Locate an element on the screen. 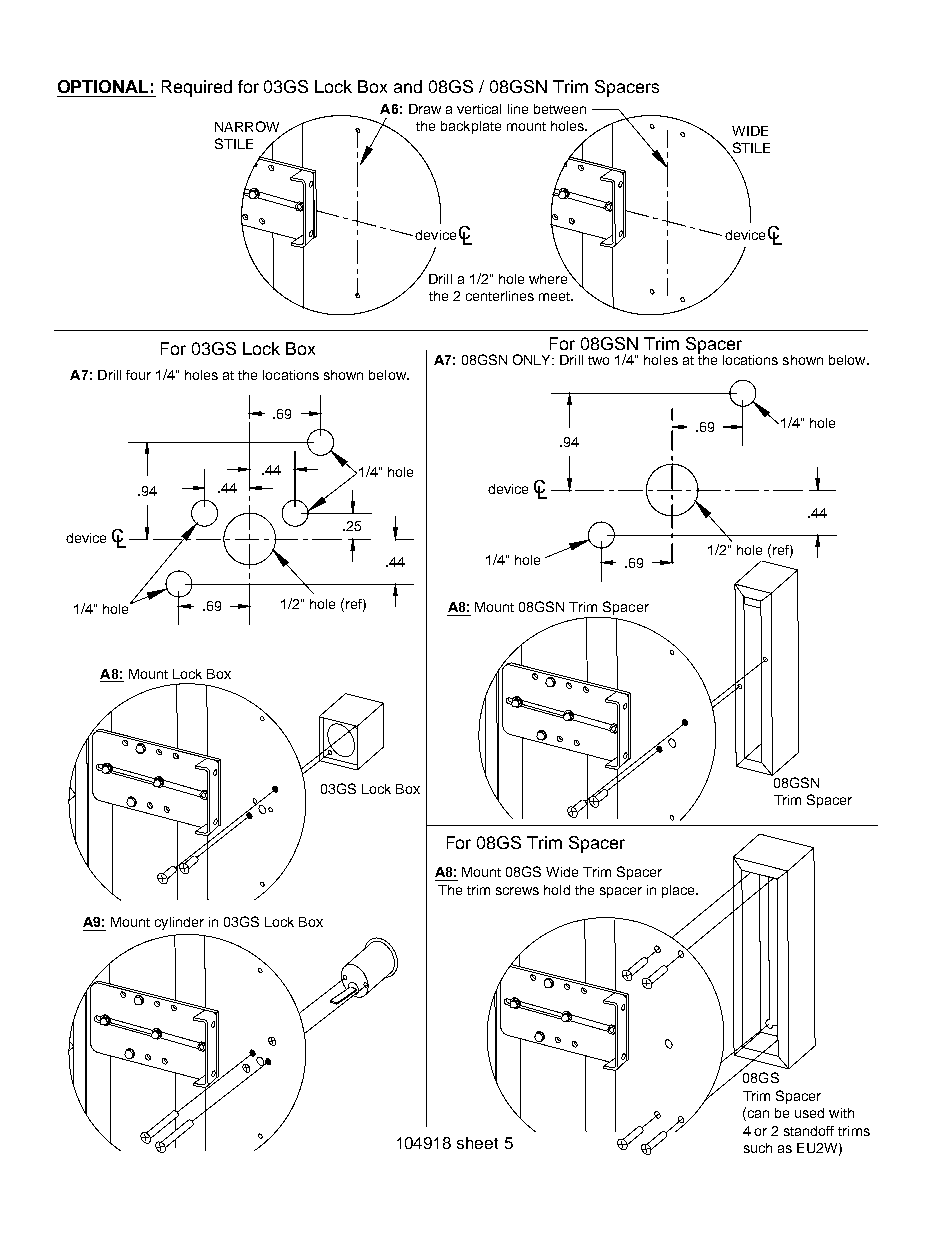  ONLY is located at coordinates (533, 359).
